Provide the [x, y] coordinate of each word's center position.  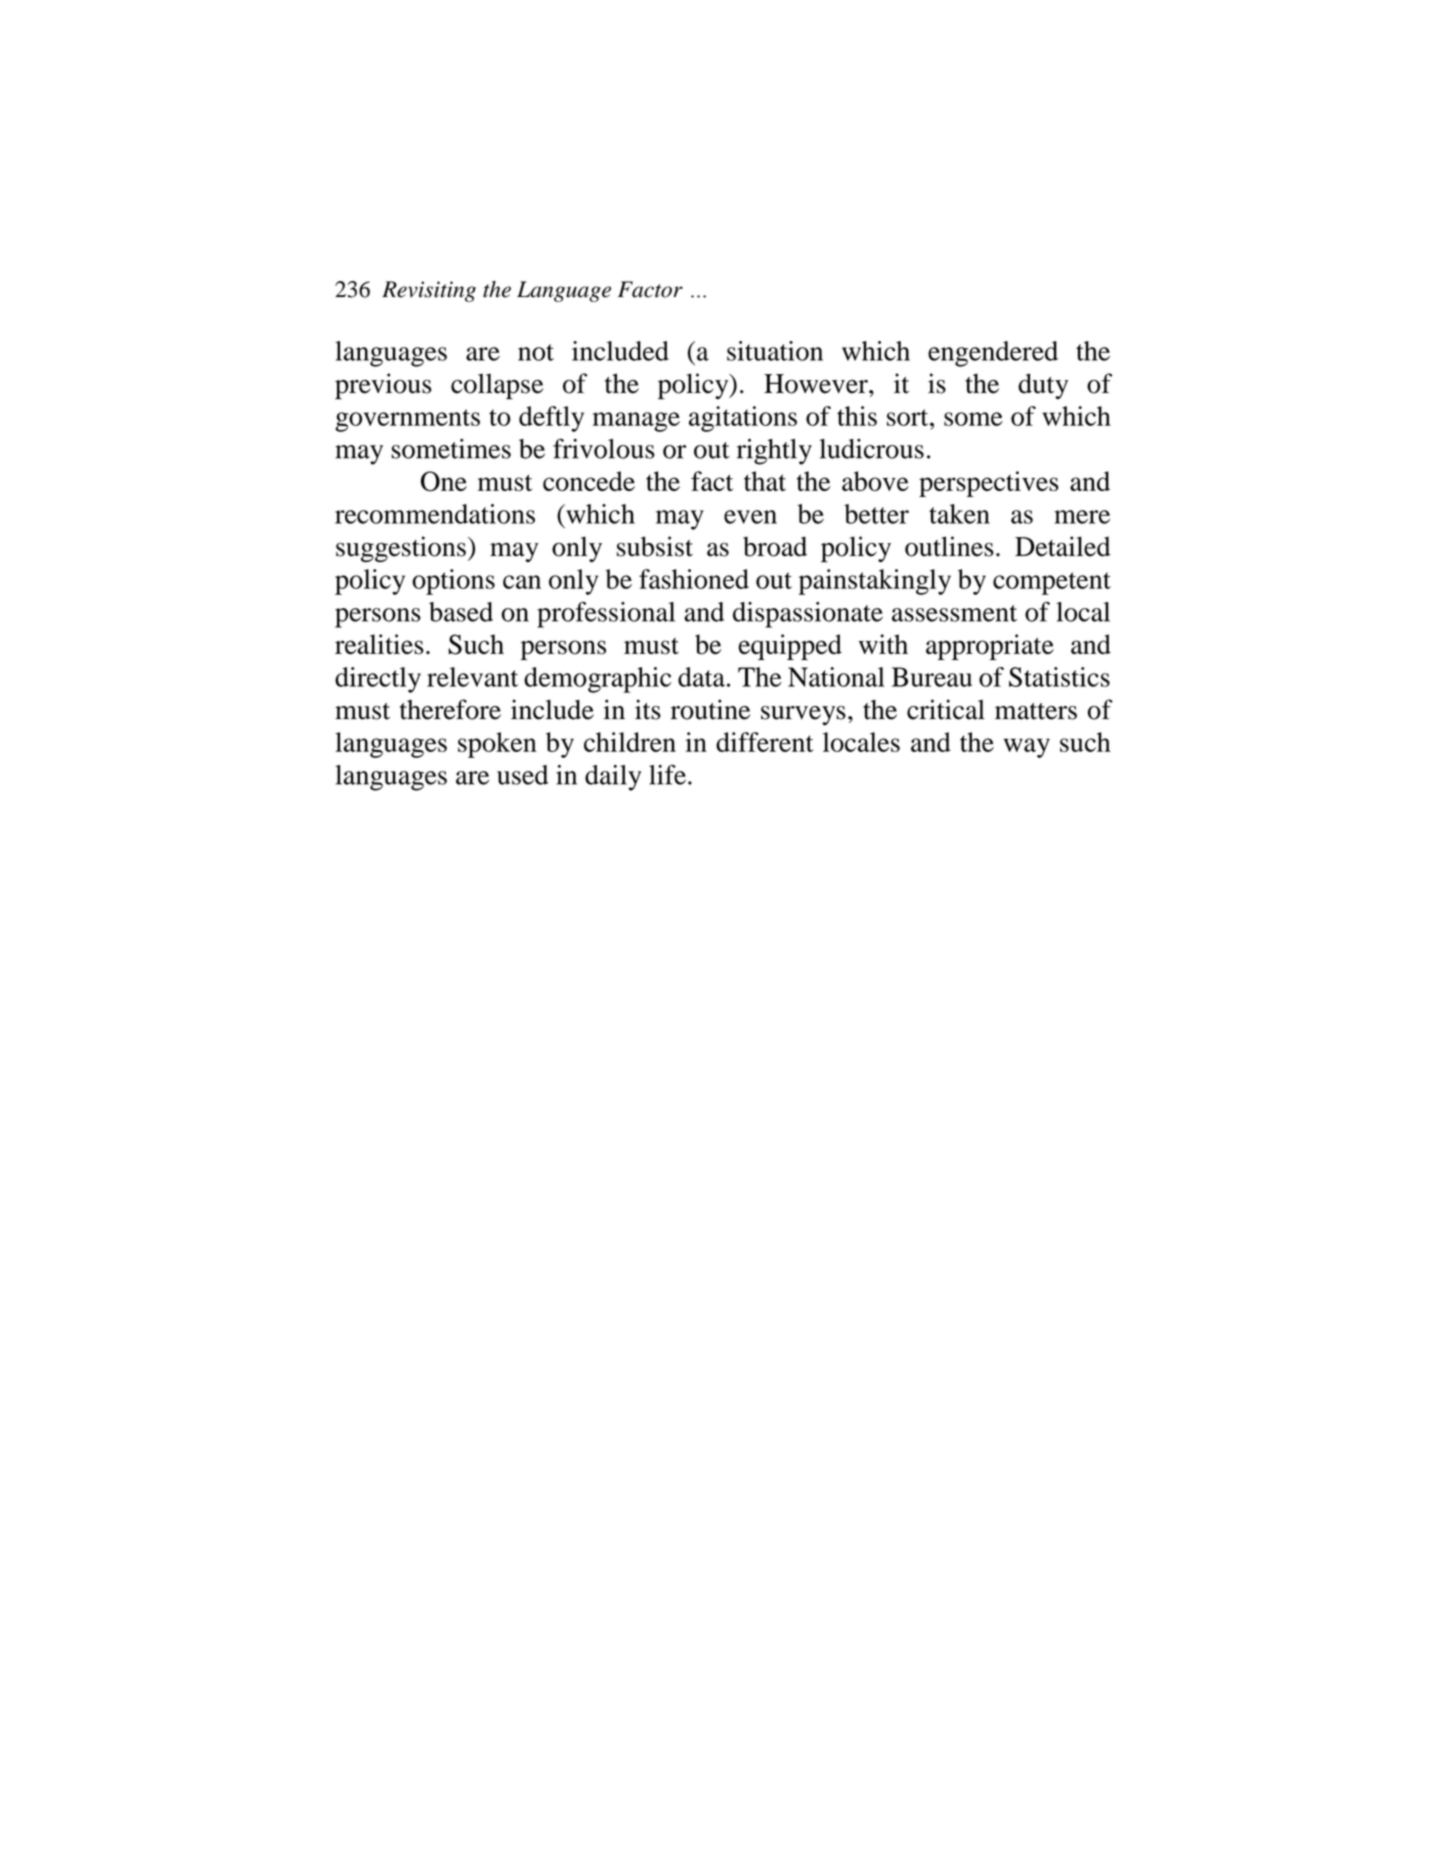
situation [775, 351]
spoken [497, 745]
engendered [993, 354]
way [1027, 748]
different [764, 742]
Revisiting [429, 291]
